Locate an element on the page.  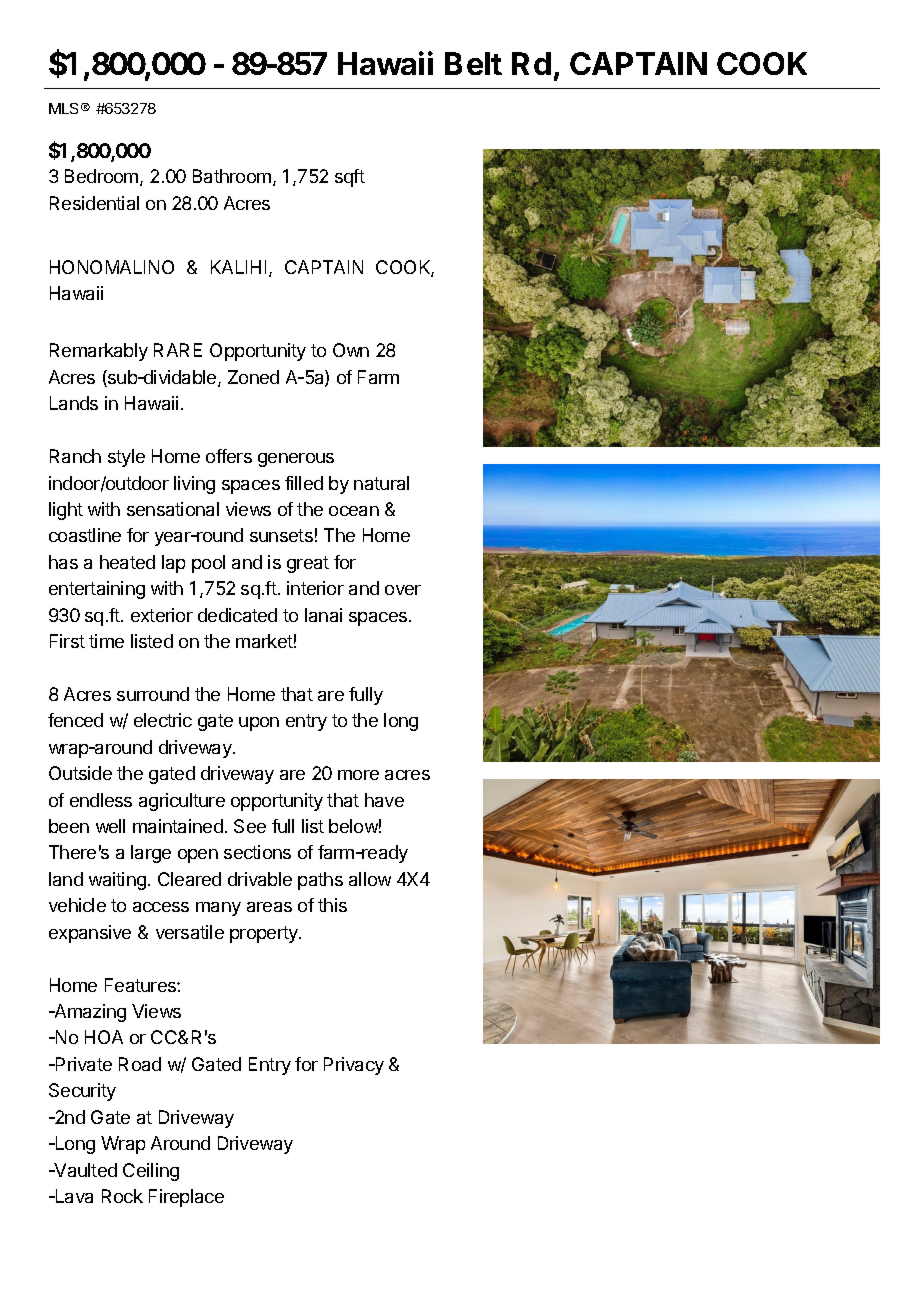
Belt is located at coordinates (473, 63).
